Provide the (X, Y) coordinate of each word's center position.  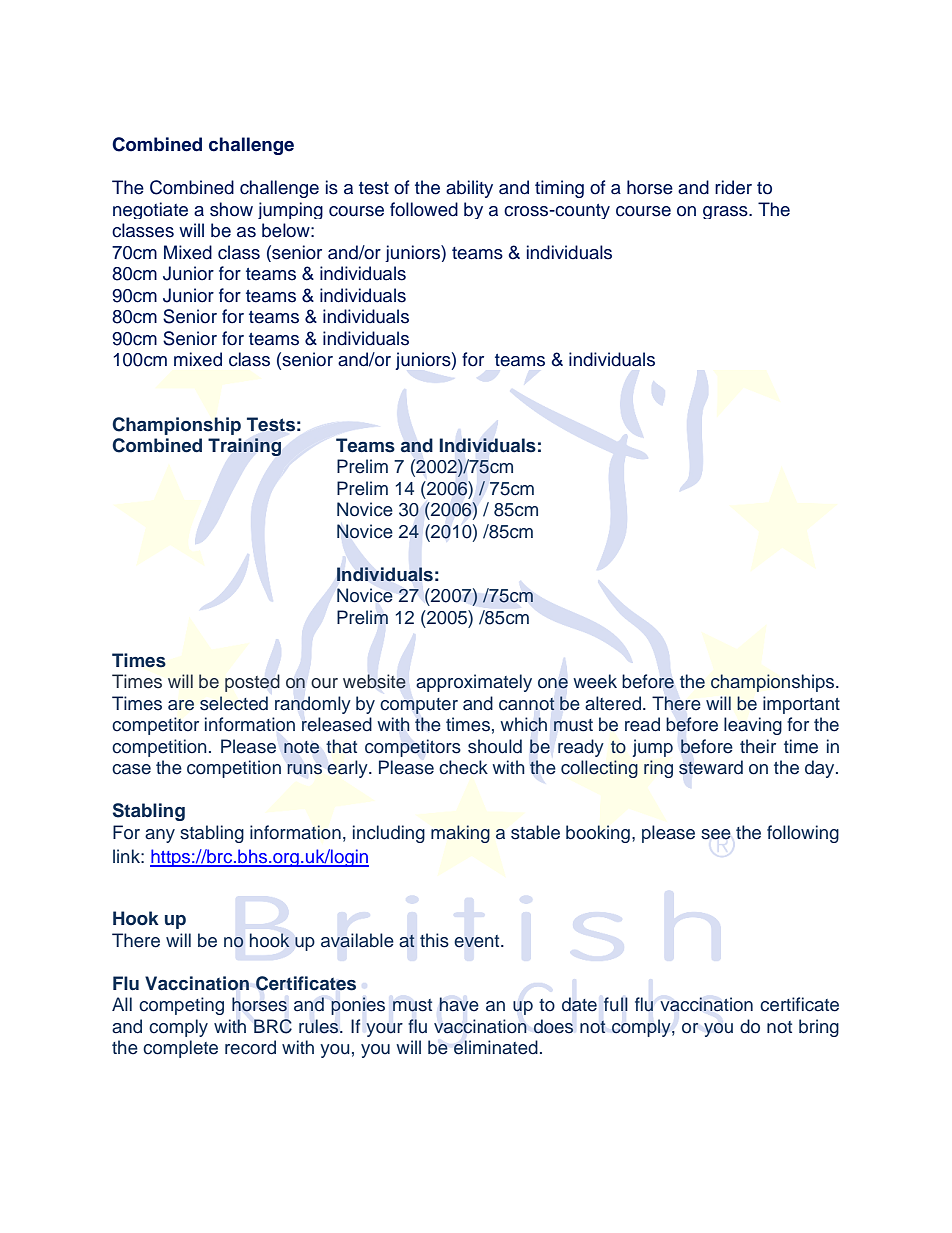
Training (244, 447)
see (716, 834)
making (460, 834)
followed (424, 209)
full (616, 1004)
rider (733, 187)
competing (181, 1006)
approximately (474, 683)
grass (726, 212)
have (459, 1004)
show (231, 209)
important (801, 705)
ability (469, 189)
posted (252, 683)
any (160, 836)
